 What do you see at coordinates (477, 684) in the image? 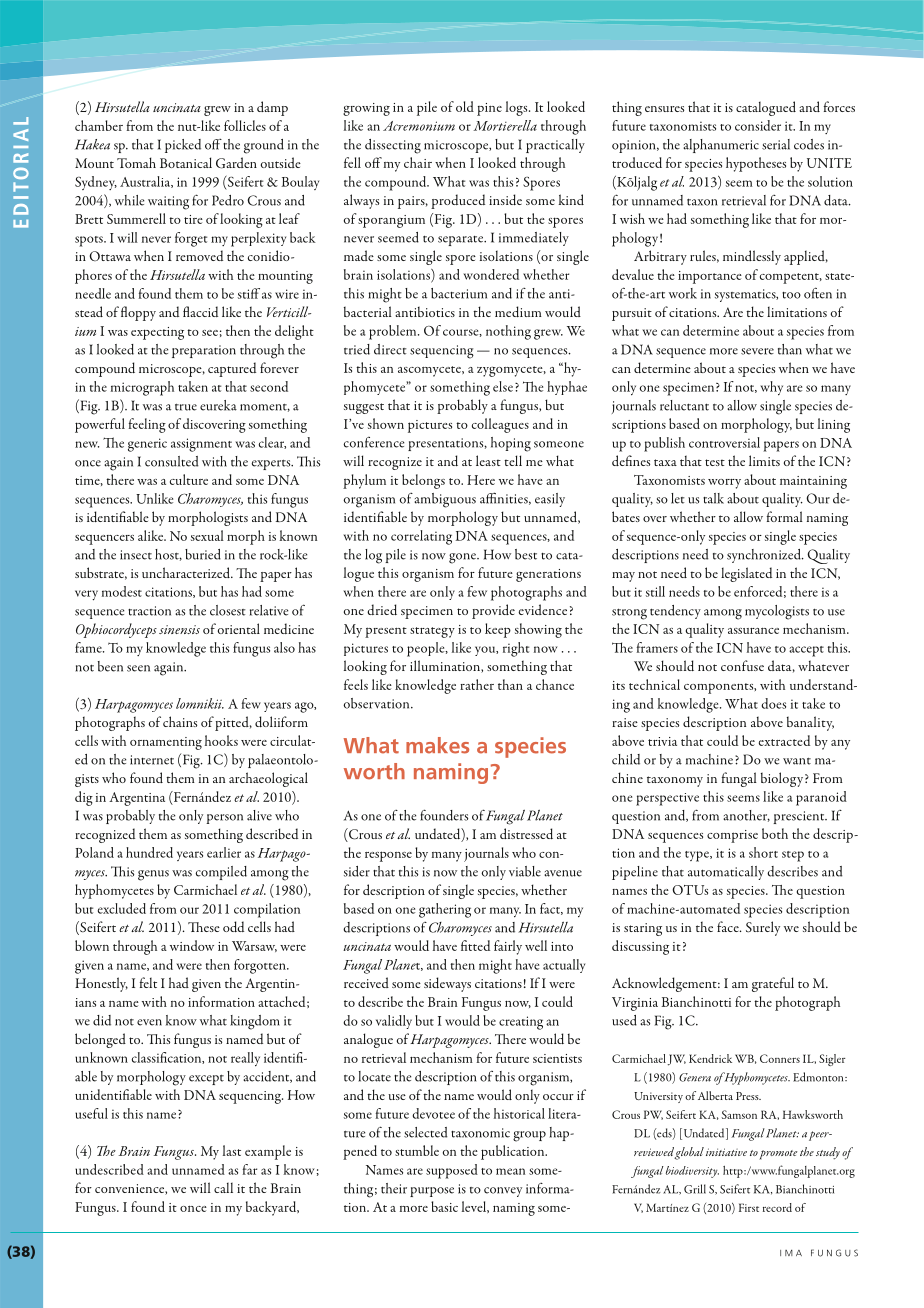
I see `rather` at bounding box center [477, 684].
